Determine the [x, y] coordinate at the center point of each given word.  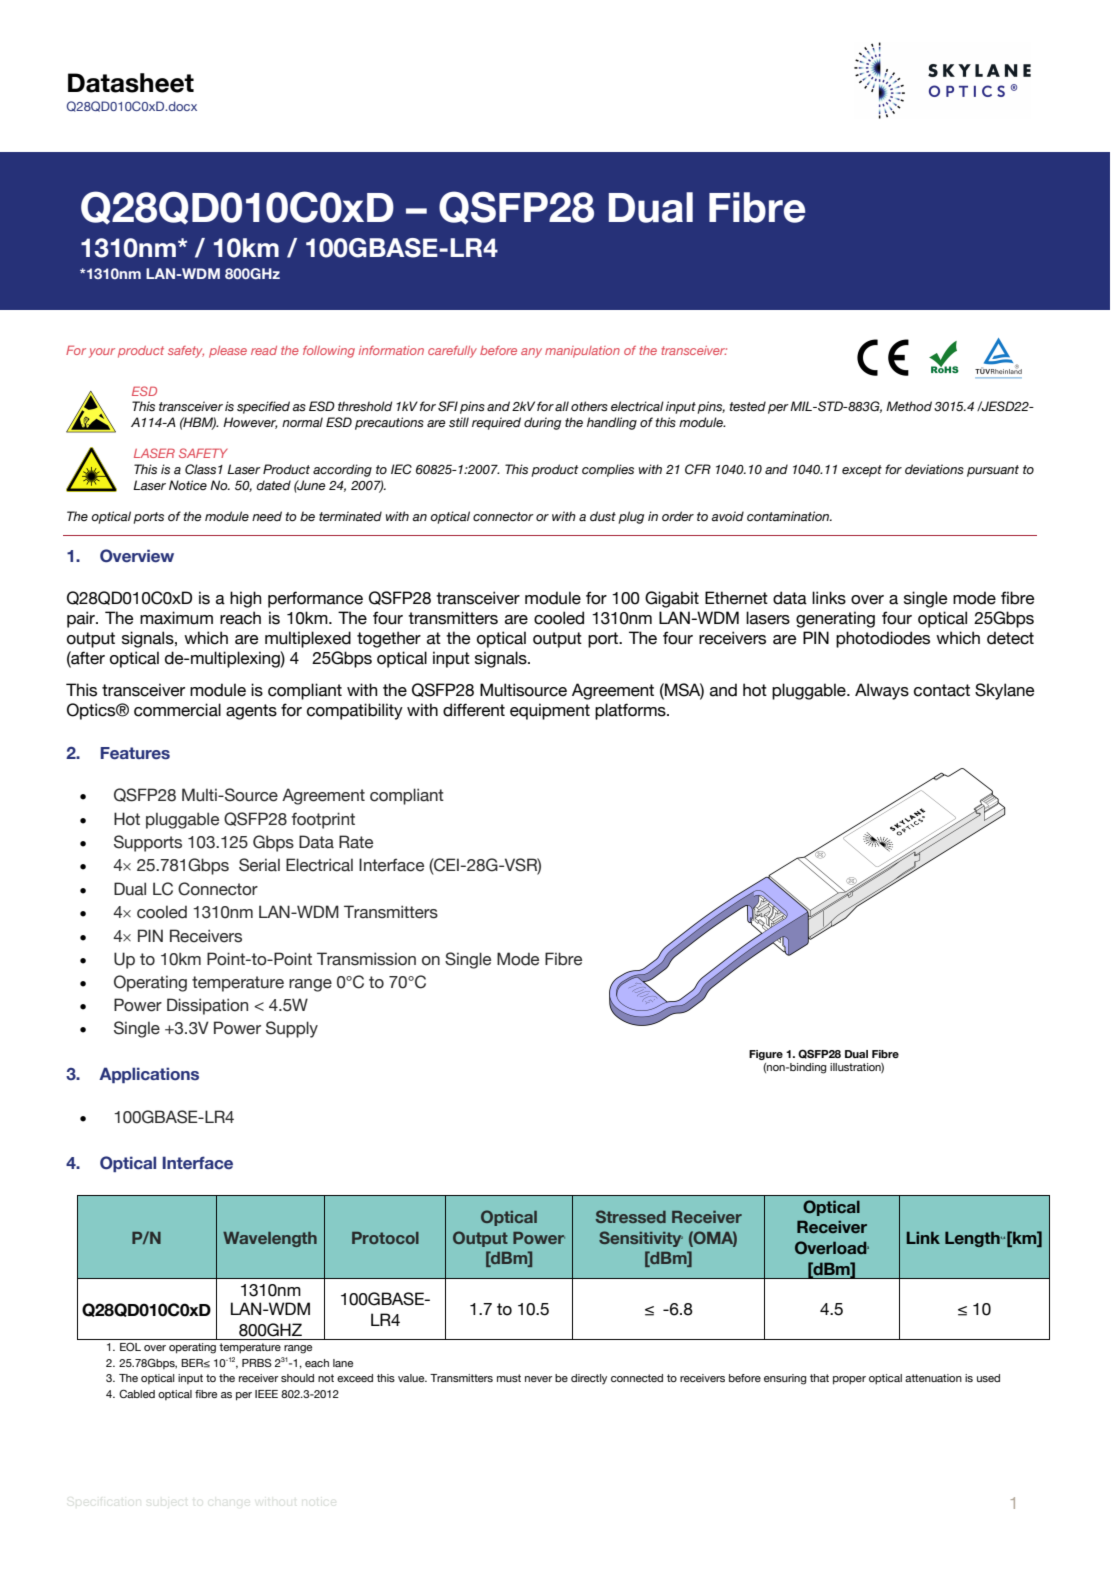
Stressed [631, 1216]
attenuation [933, 1378]
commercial [177, 710]
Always [882, 691]
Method [909, 406]
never [538, 1379]
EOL [130, 1346]
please [228, 352]
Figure [766, 1055]
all [562, 406]
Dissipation [207, 1006]
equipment [550, 711]
